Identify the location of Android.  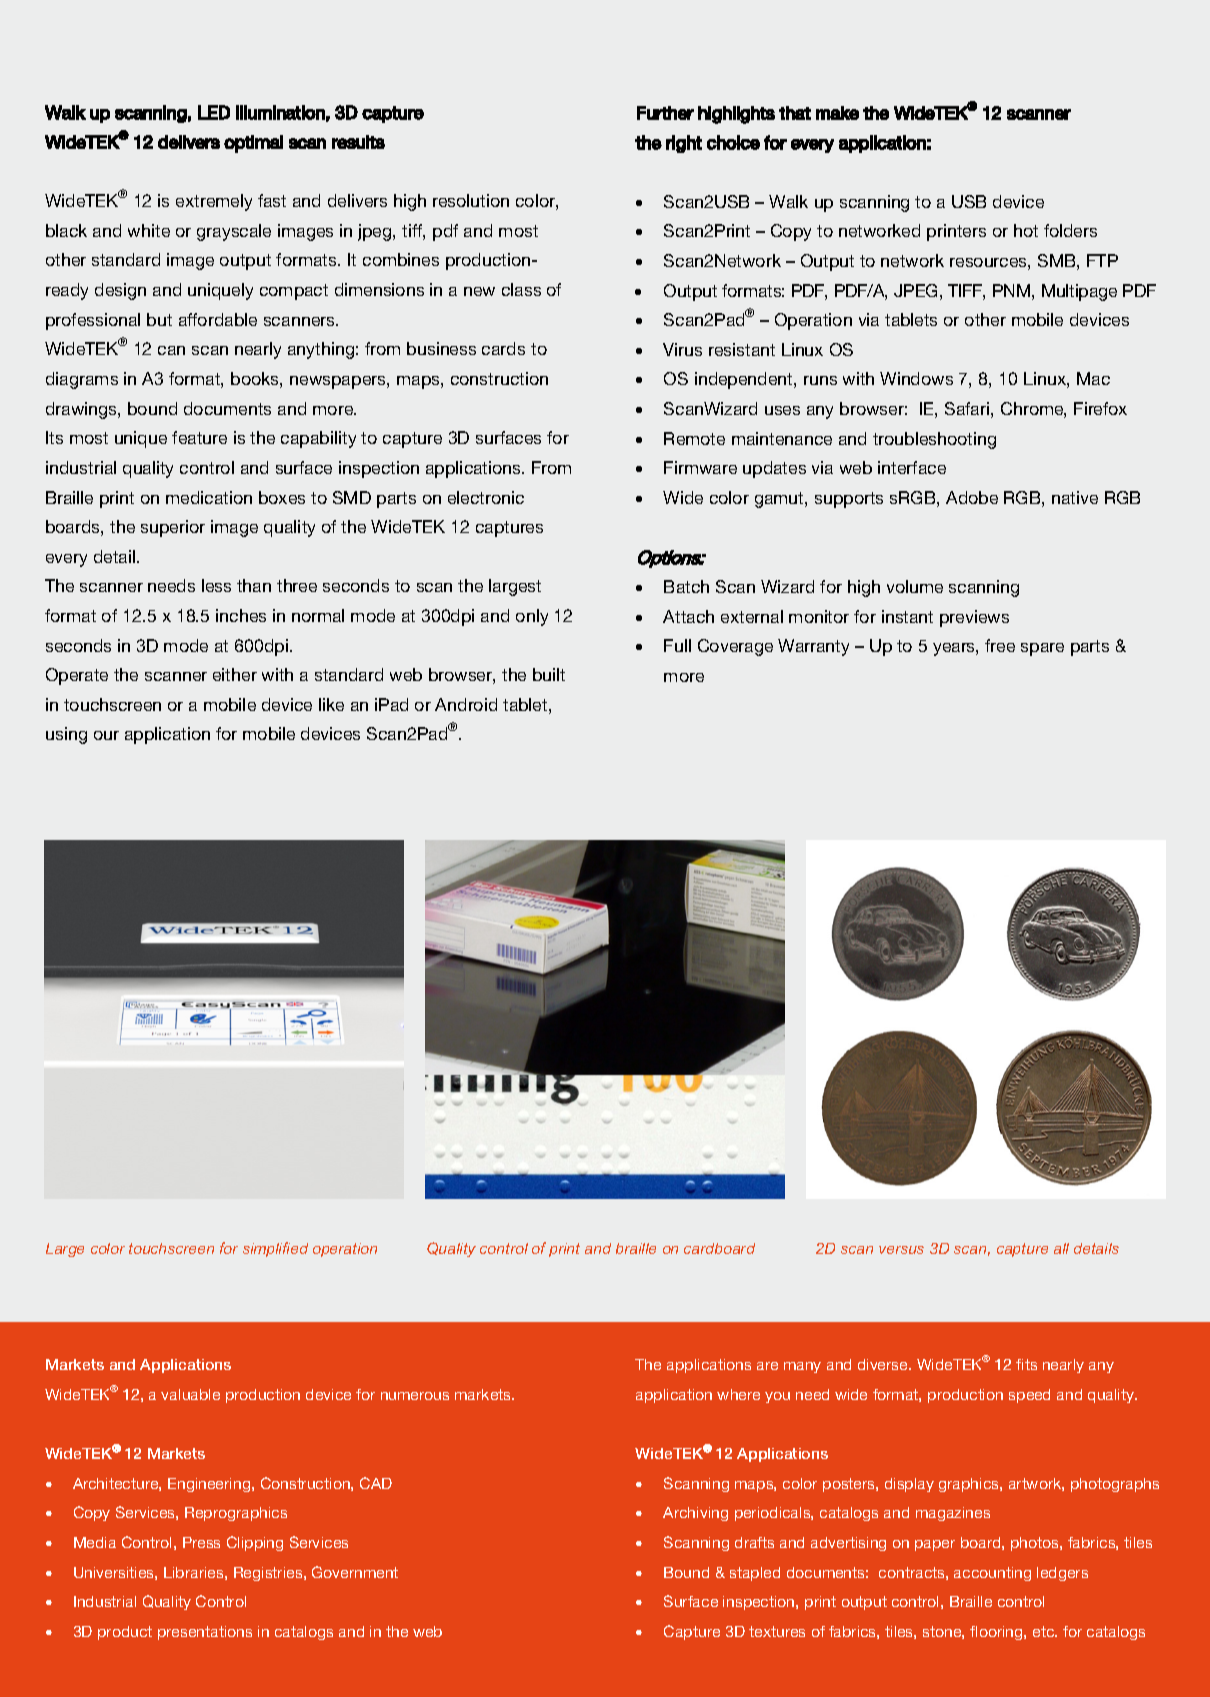
(466, 704).
